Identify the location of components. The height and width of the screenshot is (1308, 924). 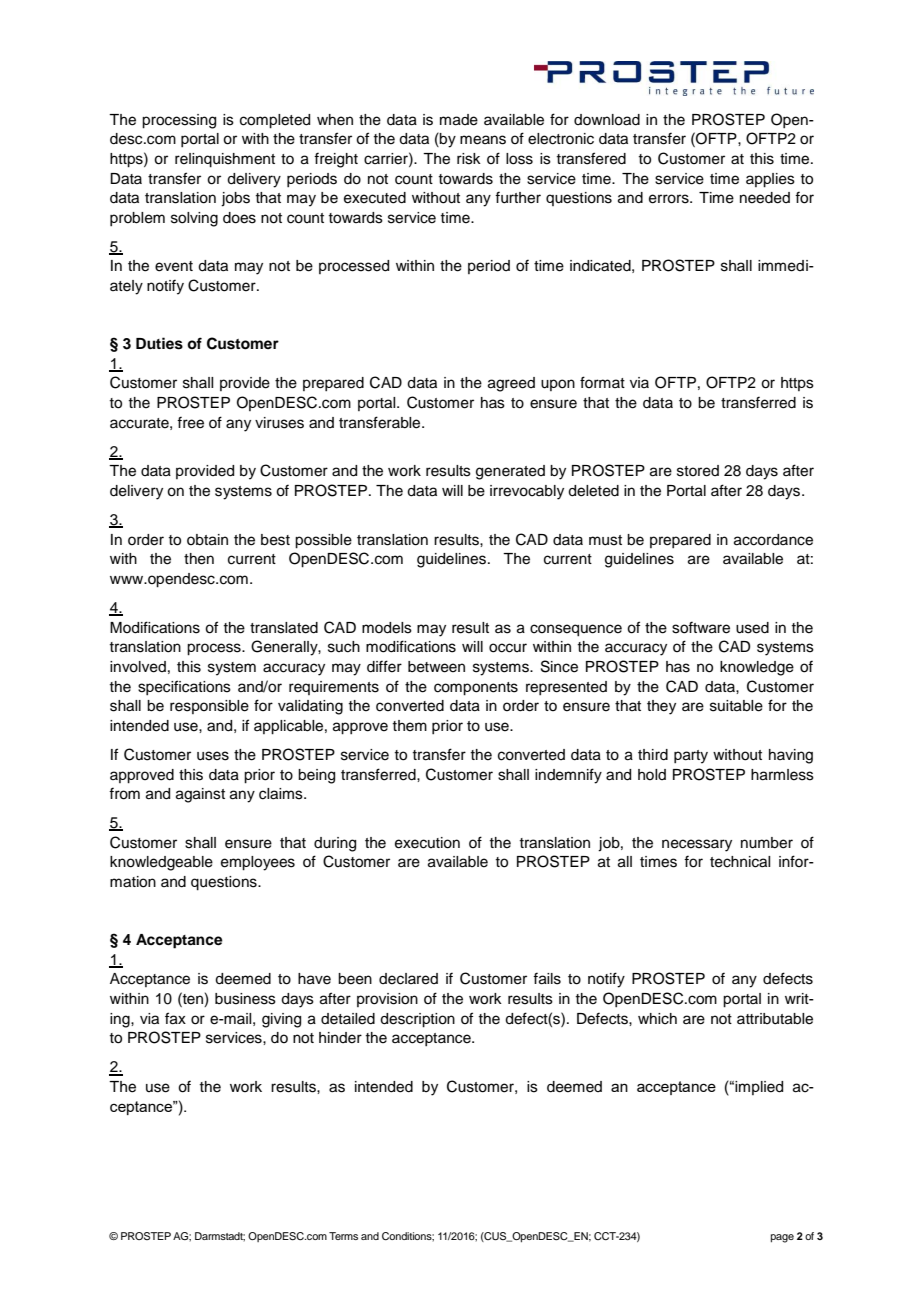
(476, 689).
